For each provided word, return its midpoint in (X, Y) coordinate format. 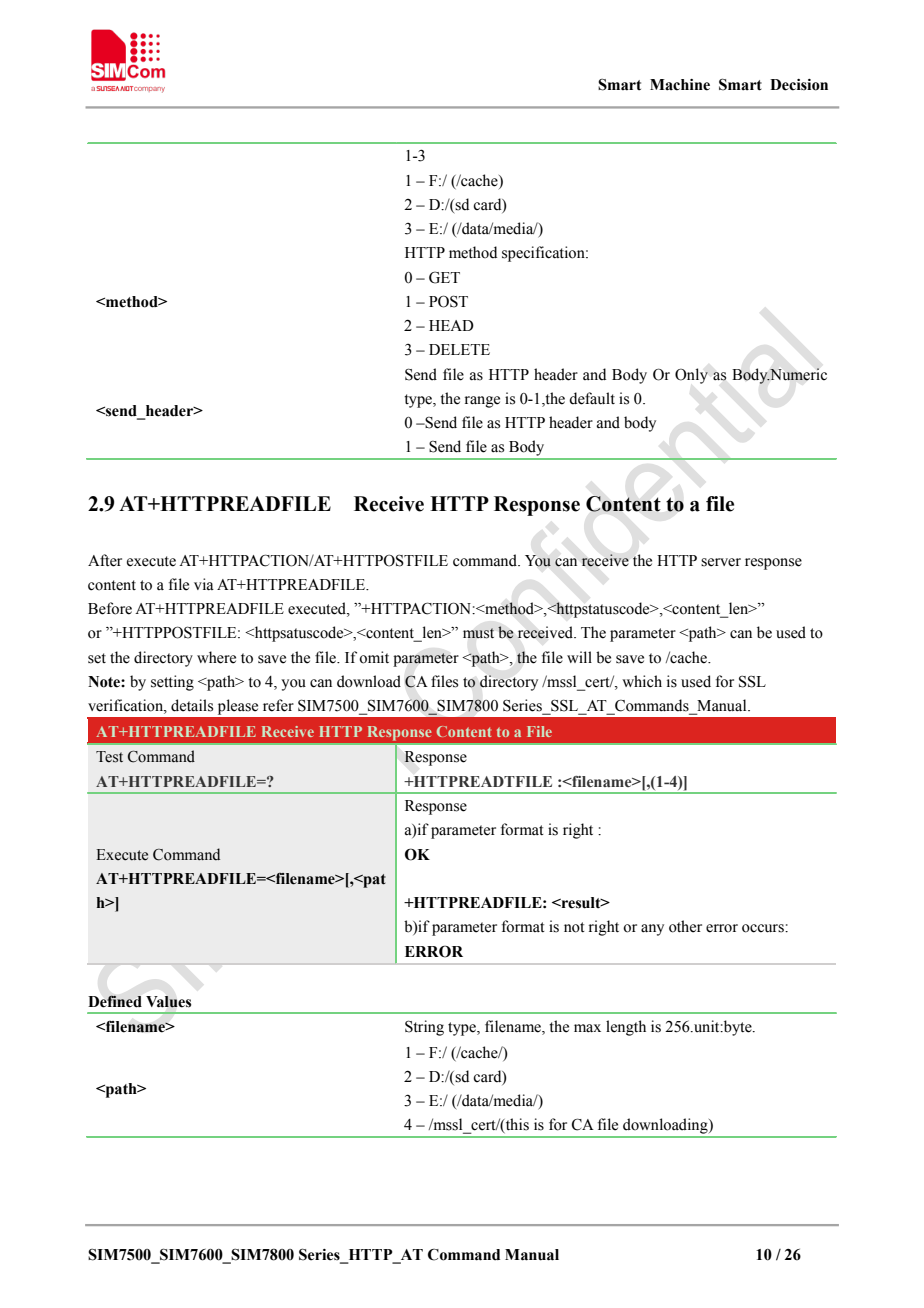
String (424, 1028)
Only (691, 376)
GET (444, 277)
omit (374, 657)
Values (168, 1002)
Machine (680, 85)
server (721, 562)
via (204, 584)
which (642, 681)
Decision (799, 85)
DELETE (459, 349)
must (478, 633)
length (626, 1028)
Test (109, 757)
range (482, 402)
